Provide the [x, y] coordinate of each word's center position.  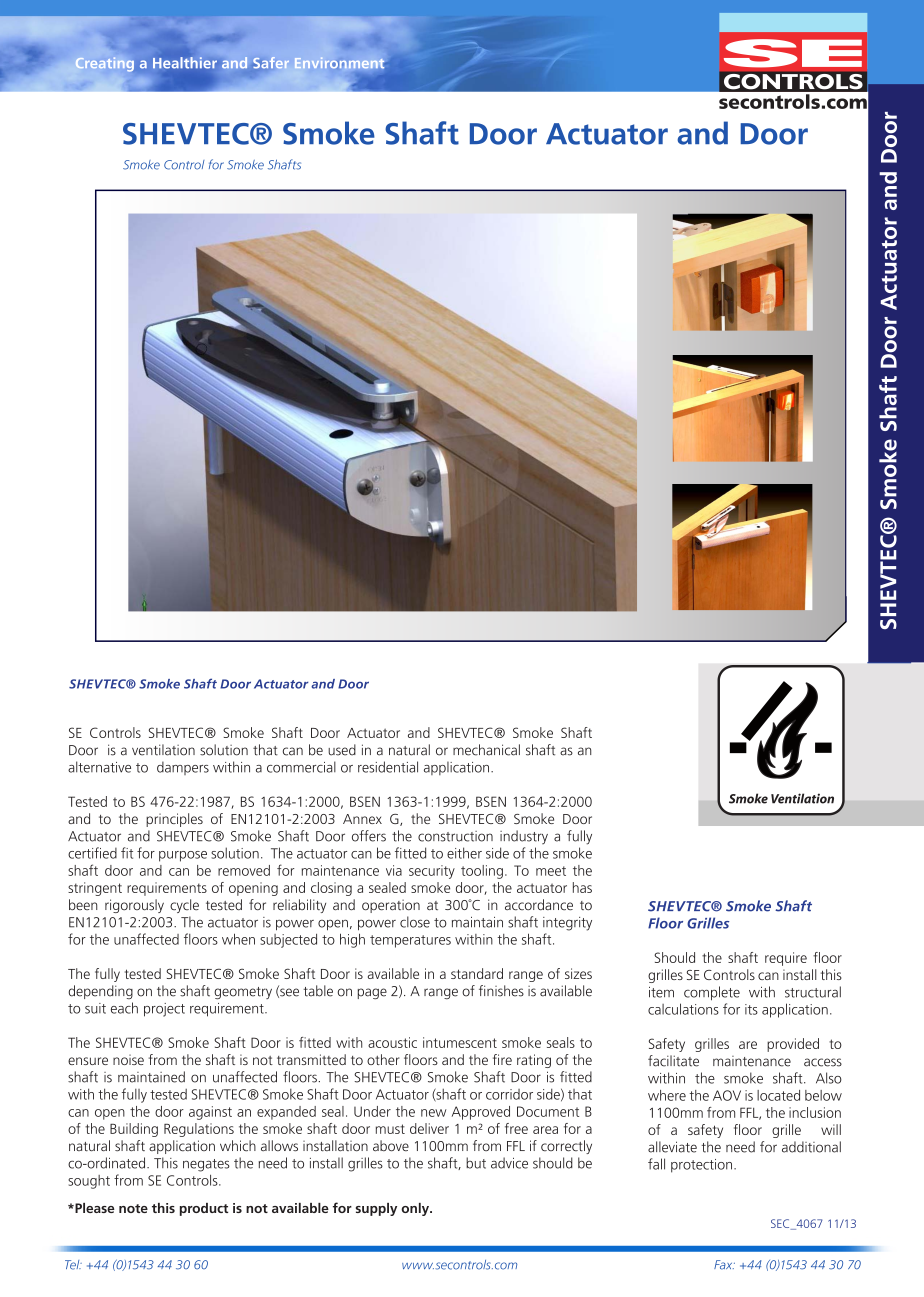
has [582, 887]
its [751, 1009]
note [133, 1208]
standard [477, 973]
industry [524, 837]
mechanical [486, 750]
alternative [99, 767]
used [342, 750]
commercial [301, 767]
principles [174, 820]
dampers [183, 768]
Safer [271, 62]
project [164, 1010]
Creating [105, 64]
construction [455, 836]
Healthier [185, 63]
